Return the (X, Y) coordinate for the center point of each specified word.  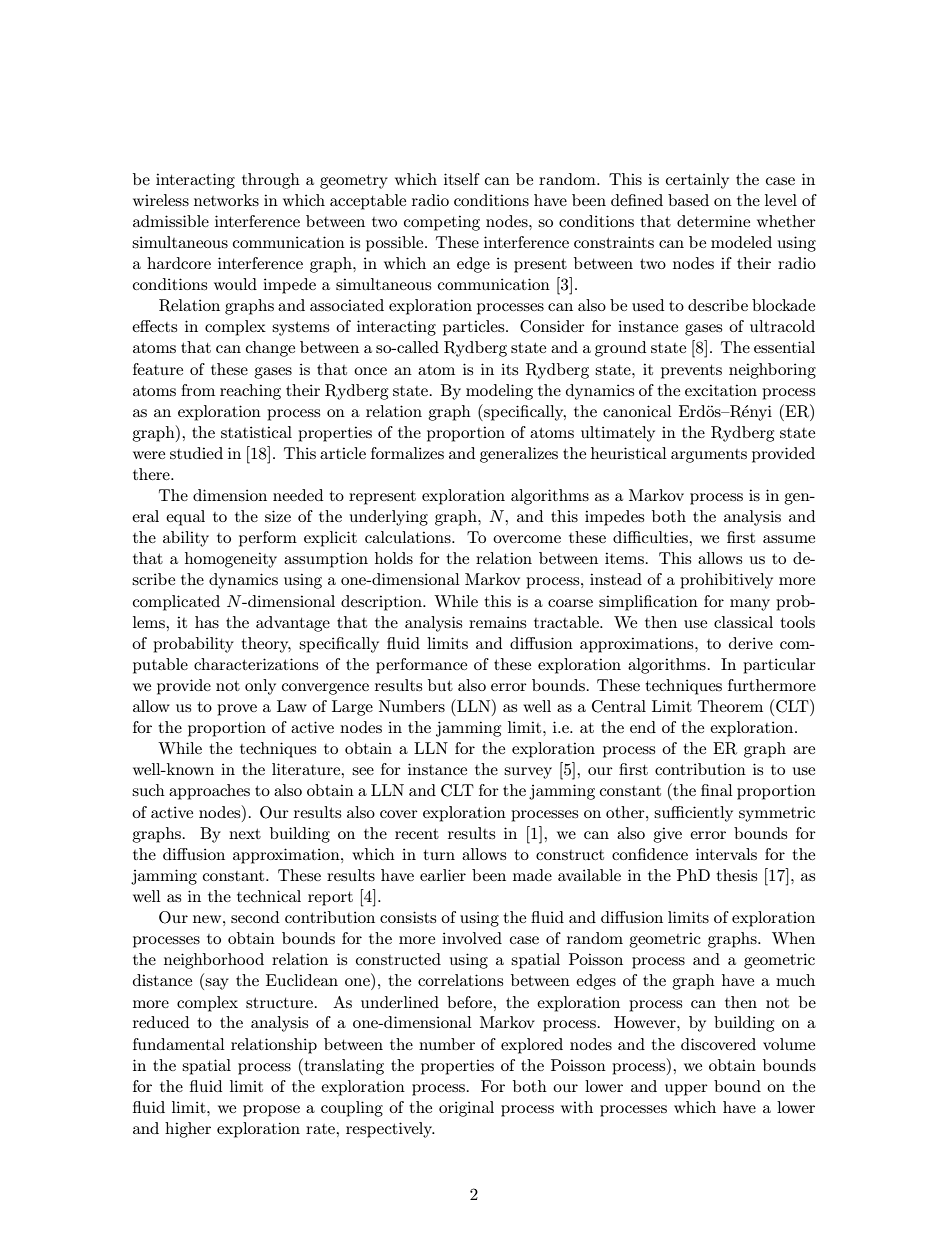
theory (266, 645)
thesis (736, 875)
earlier (443, 875)
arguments (709, 456)
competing (442, 223)
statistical (256, 432)
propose (271, 1111)
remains (497, 622)
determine (713, 221)
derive (751, 643)
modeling (499, 392)
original (466, 1109)
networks (226, 200)
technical (269, 896)
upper (686, 1090)
